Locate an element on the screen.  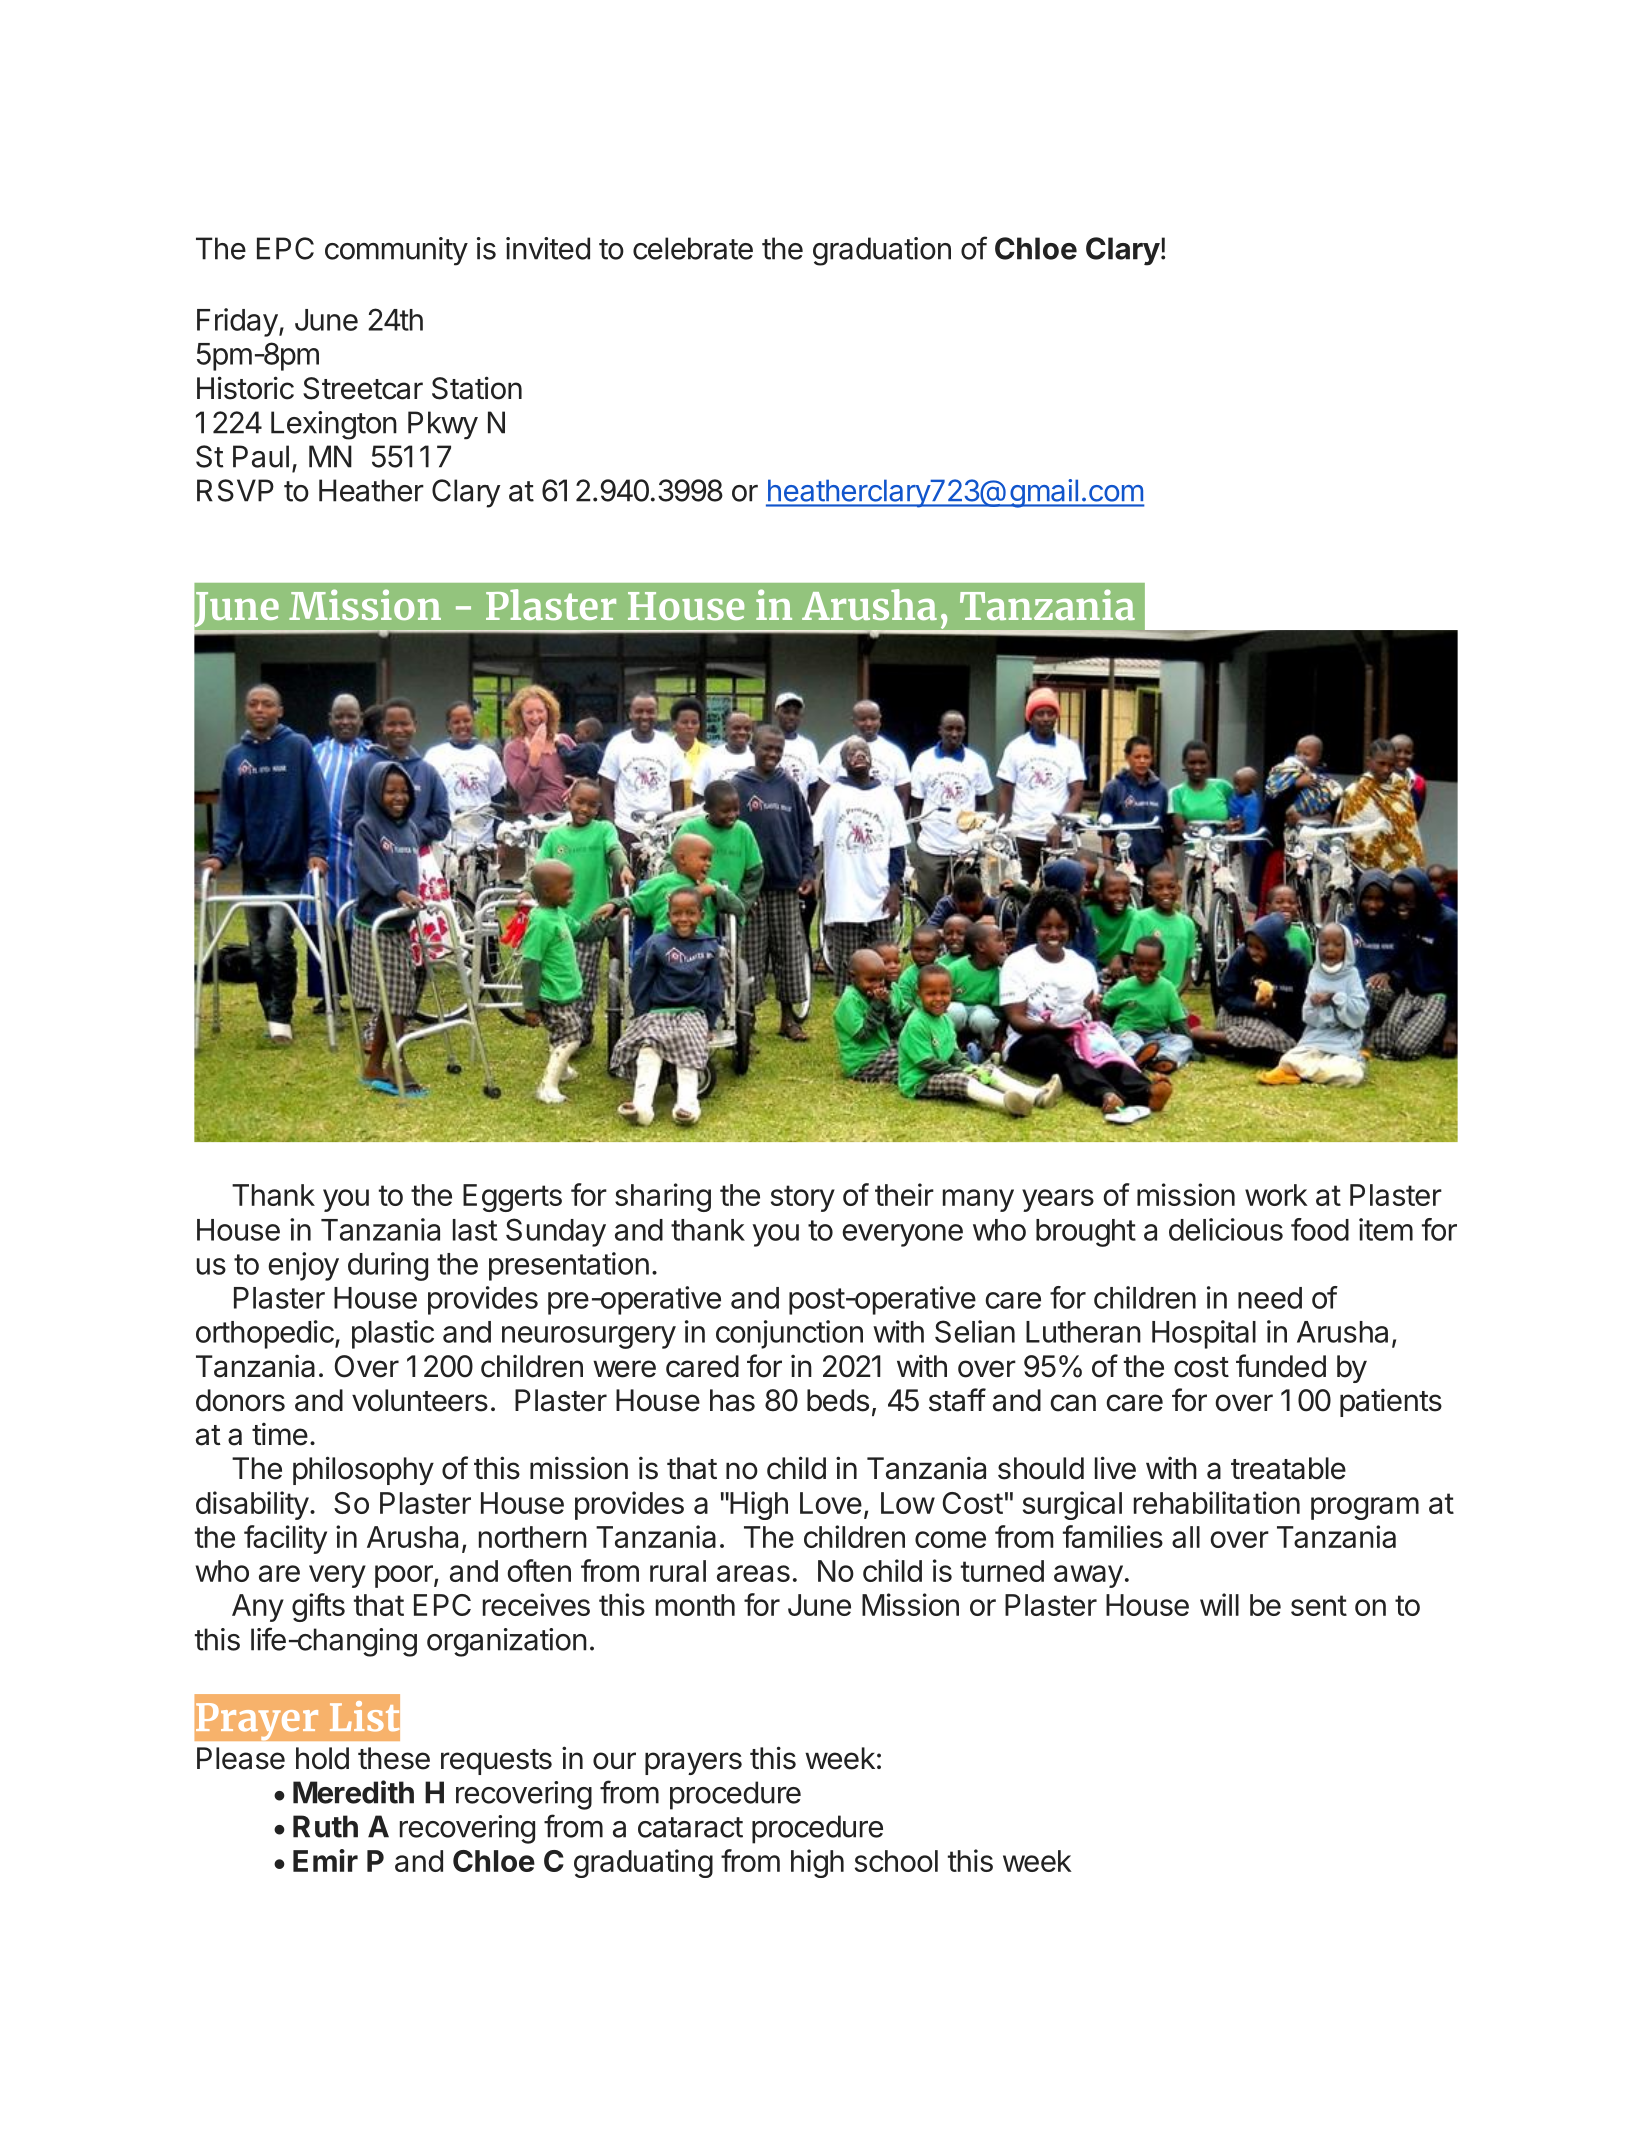
Meredith is located at coordinates (353, 1792).
